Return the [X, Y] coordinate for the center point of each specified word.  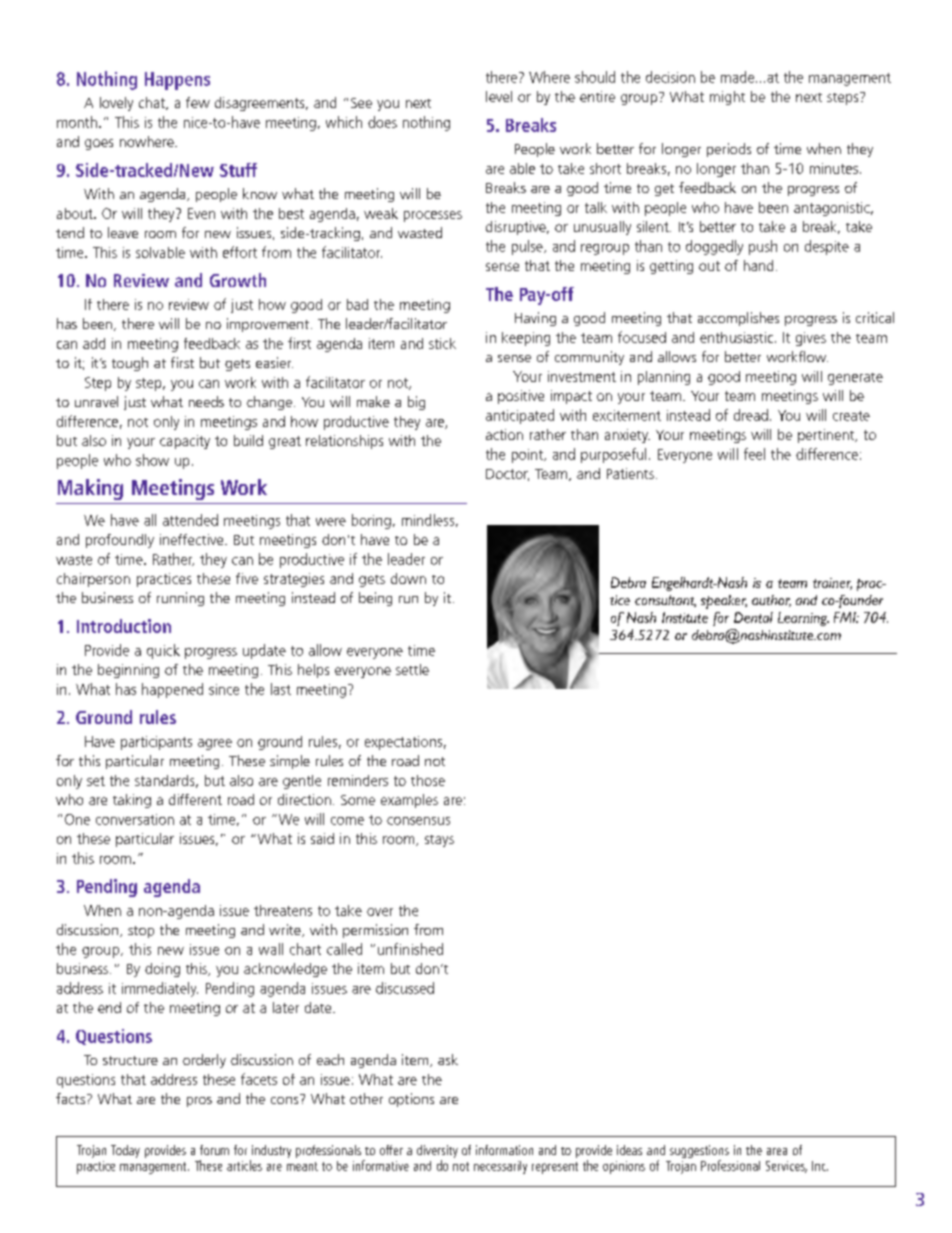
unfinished [410, 949]
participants [156, 743]
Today [125, 1151]
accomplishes [738, 319]
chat [153, 103]
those [428, 780]
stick [442, 343]
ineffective [193, 539]
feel [754, 454]
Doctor [507, 475]
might [727, 98]
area [777, 1151]
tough [130, 364]
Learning [803, 619]
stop [141, 932]
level [499, 96]
